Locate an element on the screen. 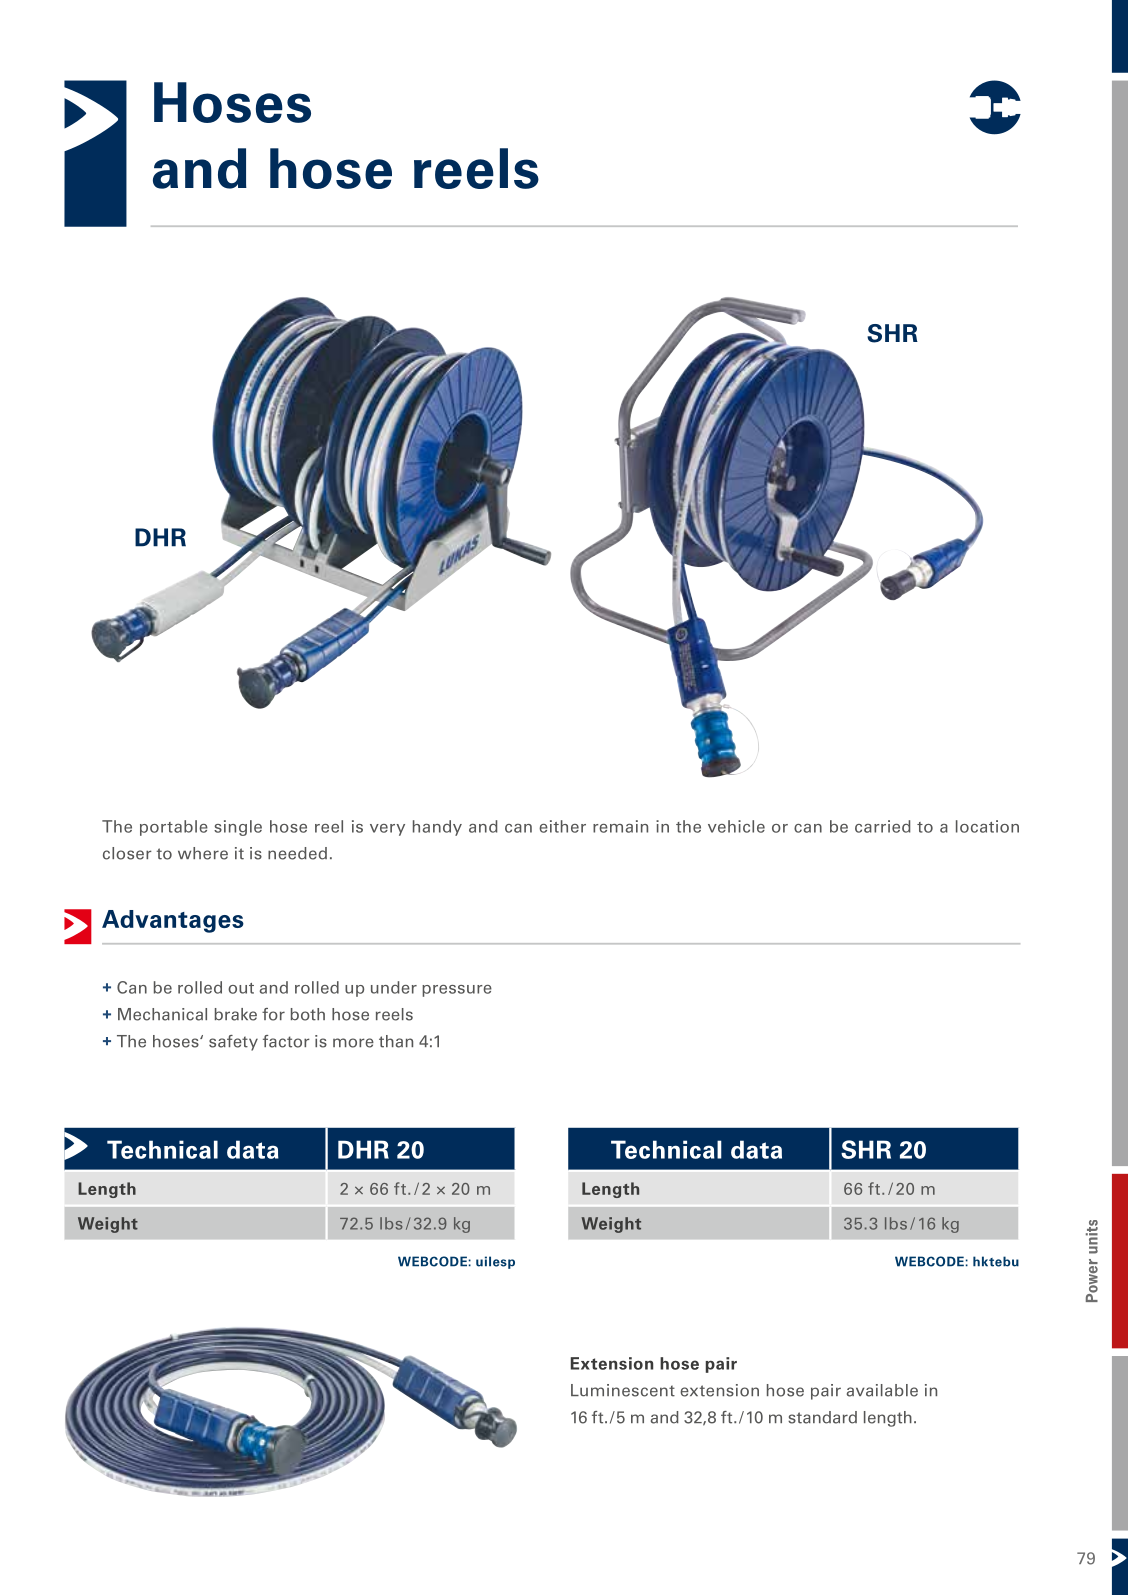 This screenshot has height=1595, width=1128. than is located at coordinates (396, 1041).
